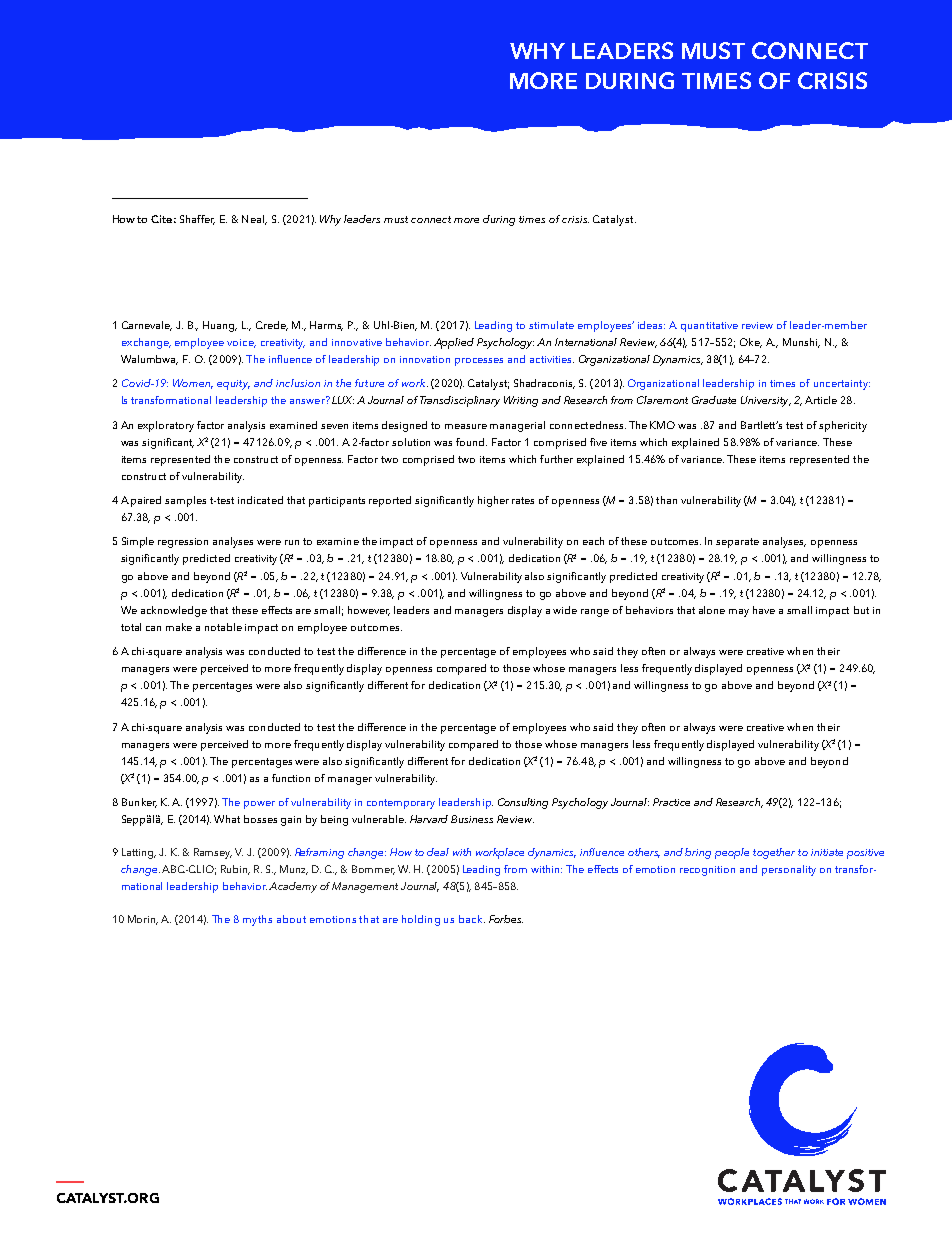 The width and height of the screenshot is (952, 1233). What do you see at coordinates (506, 919) in the screenshot?
I see `Forbes` at bounding box center [506, 919].
